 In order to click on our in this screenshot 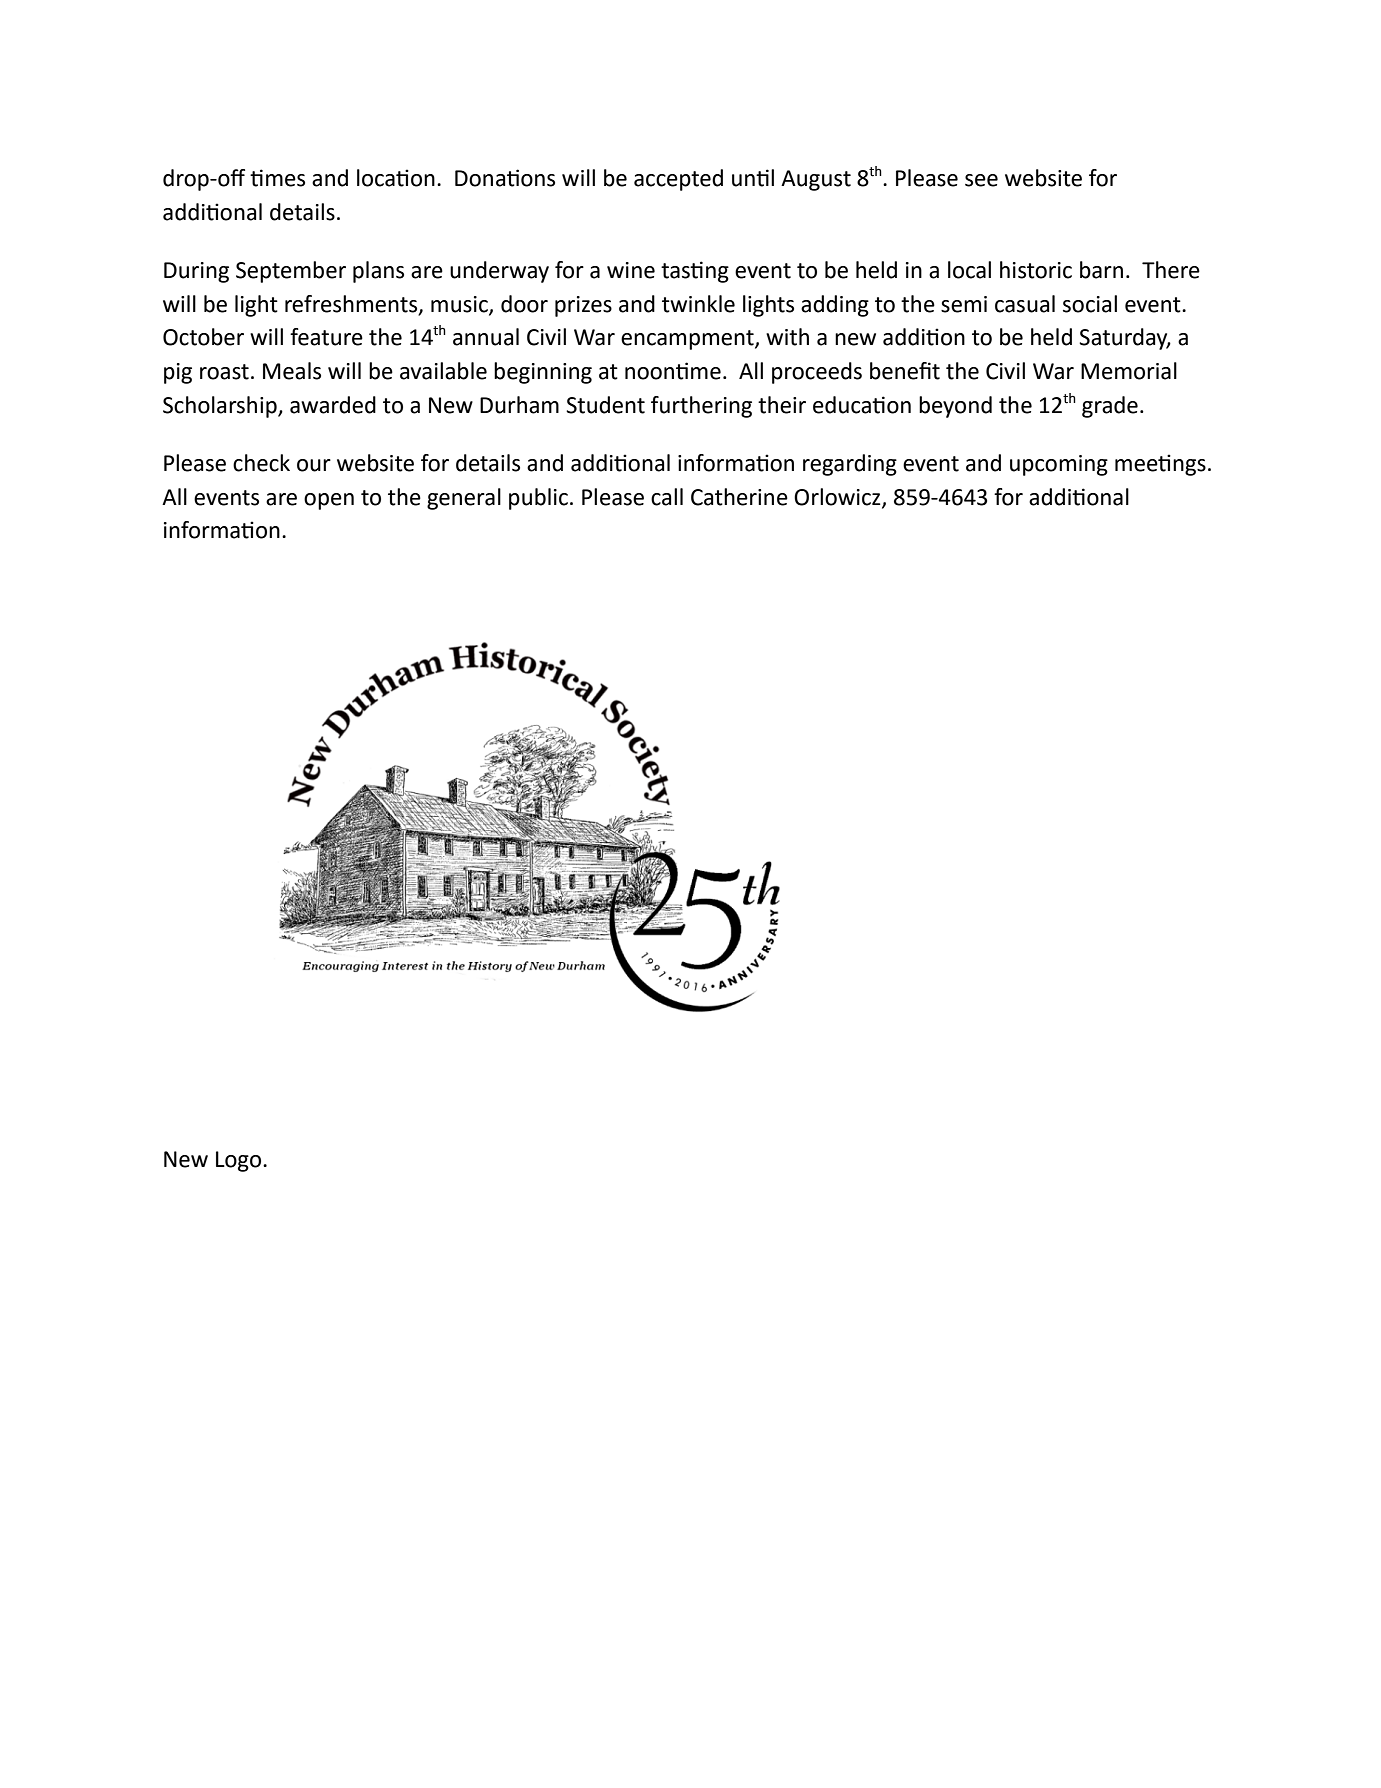, I will do `click(314, 465)`.
